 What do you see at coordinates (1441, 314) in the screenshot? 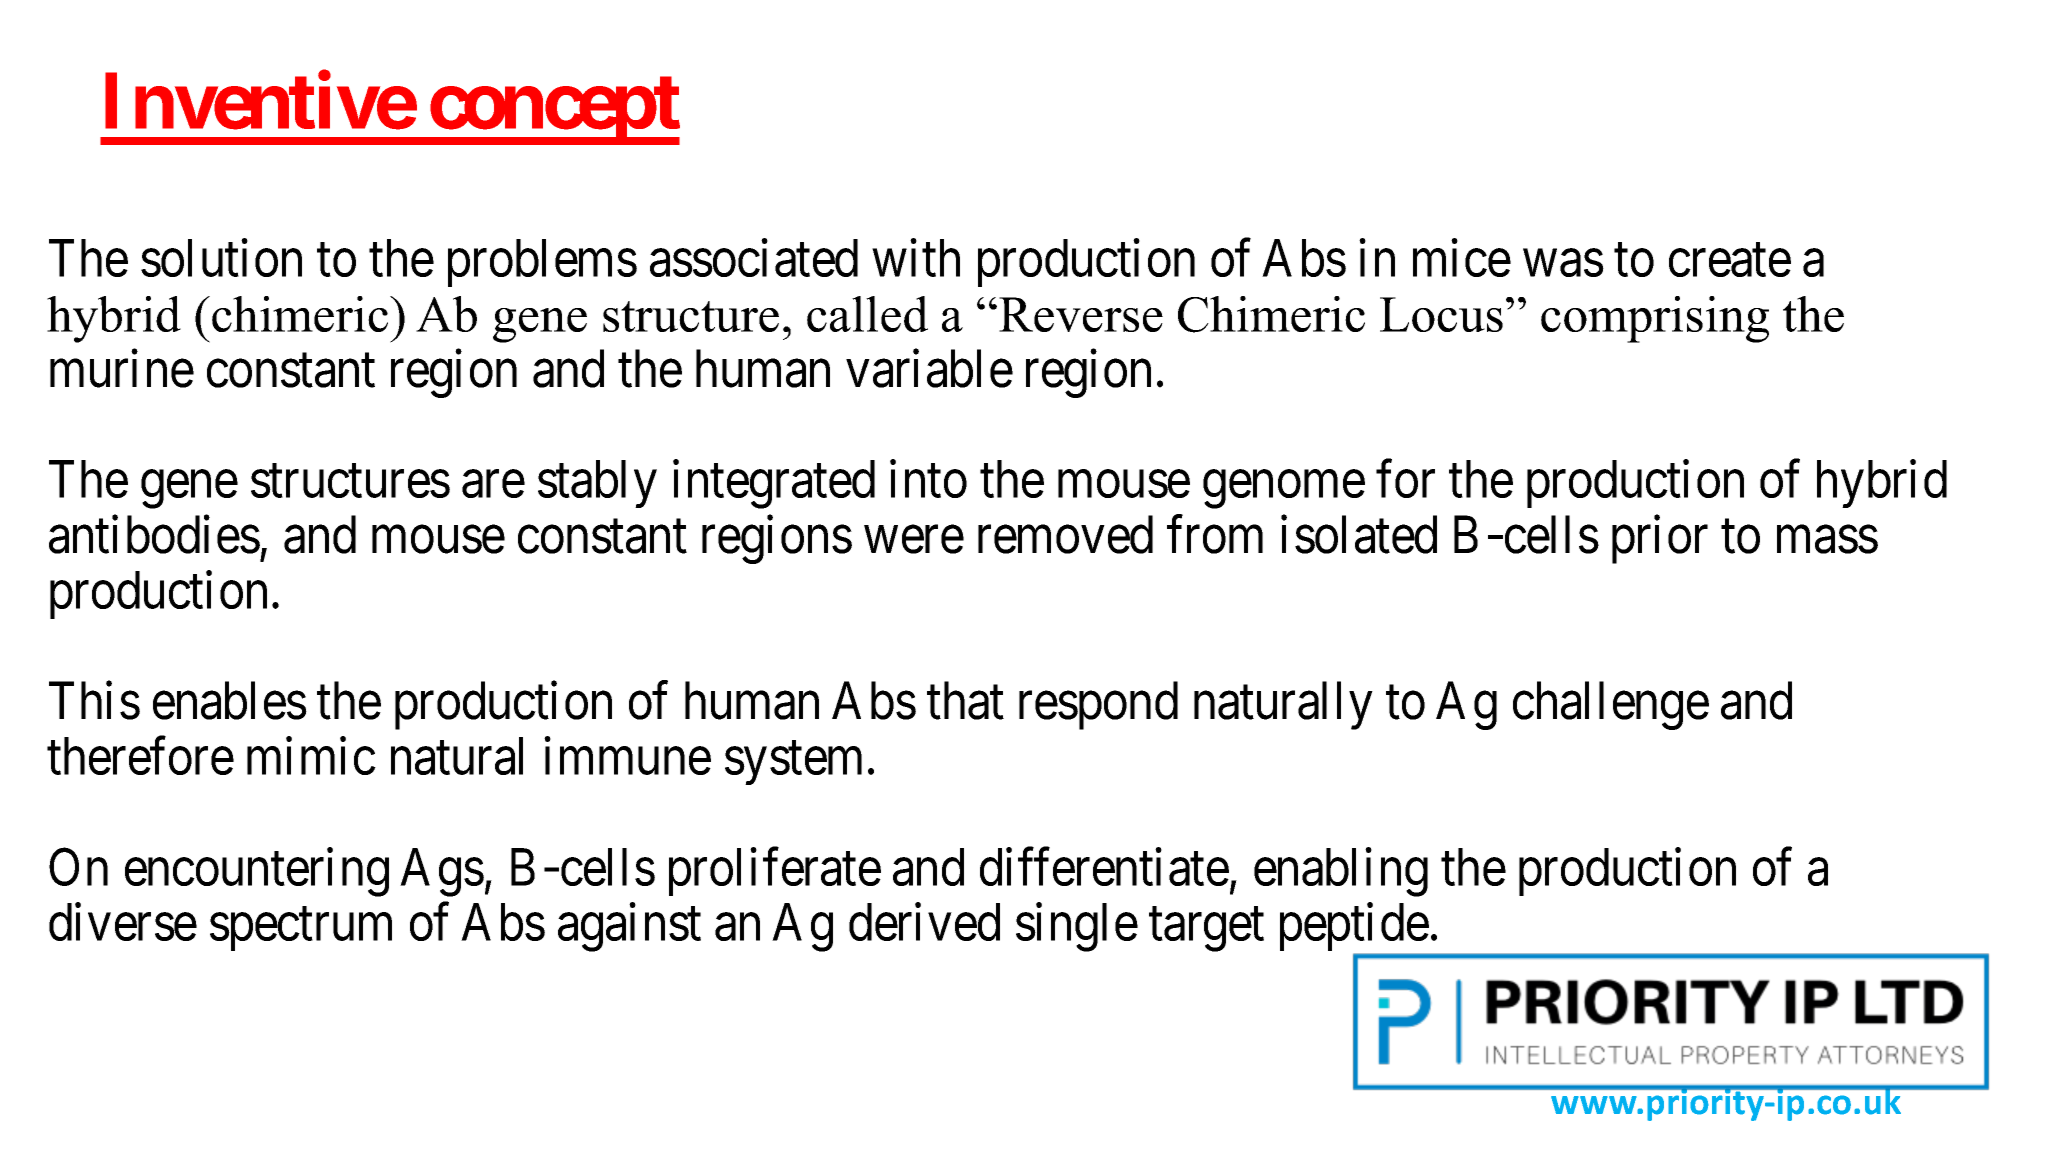
I see `Locus` at bounding box center [1441, 314].
